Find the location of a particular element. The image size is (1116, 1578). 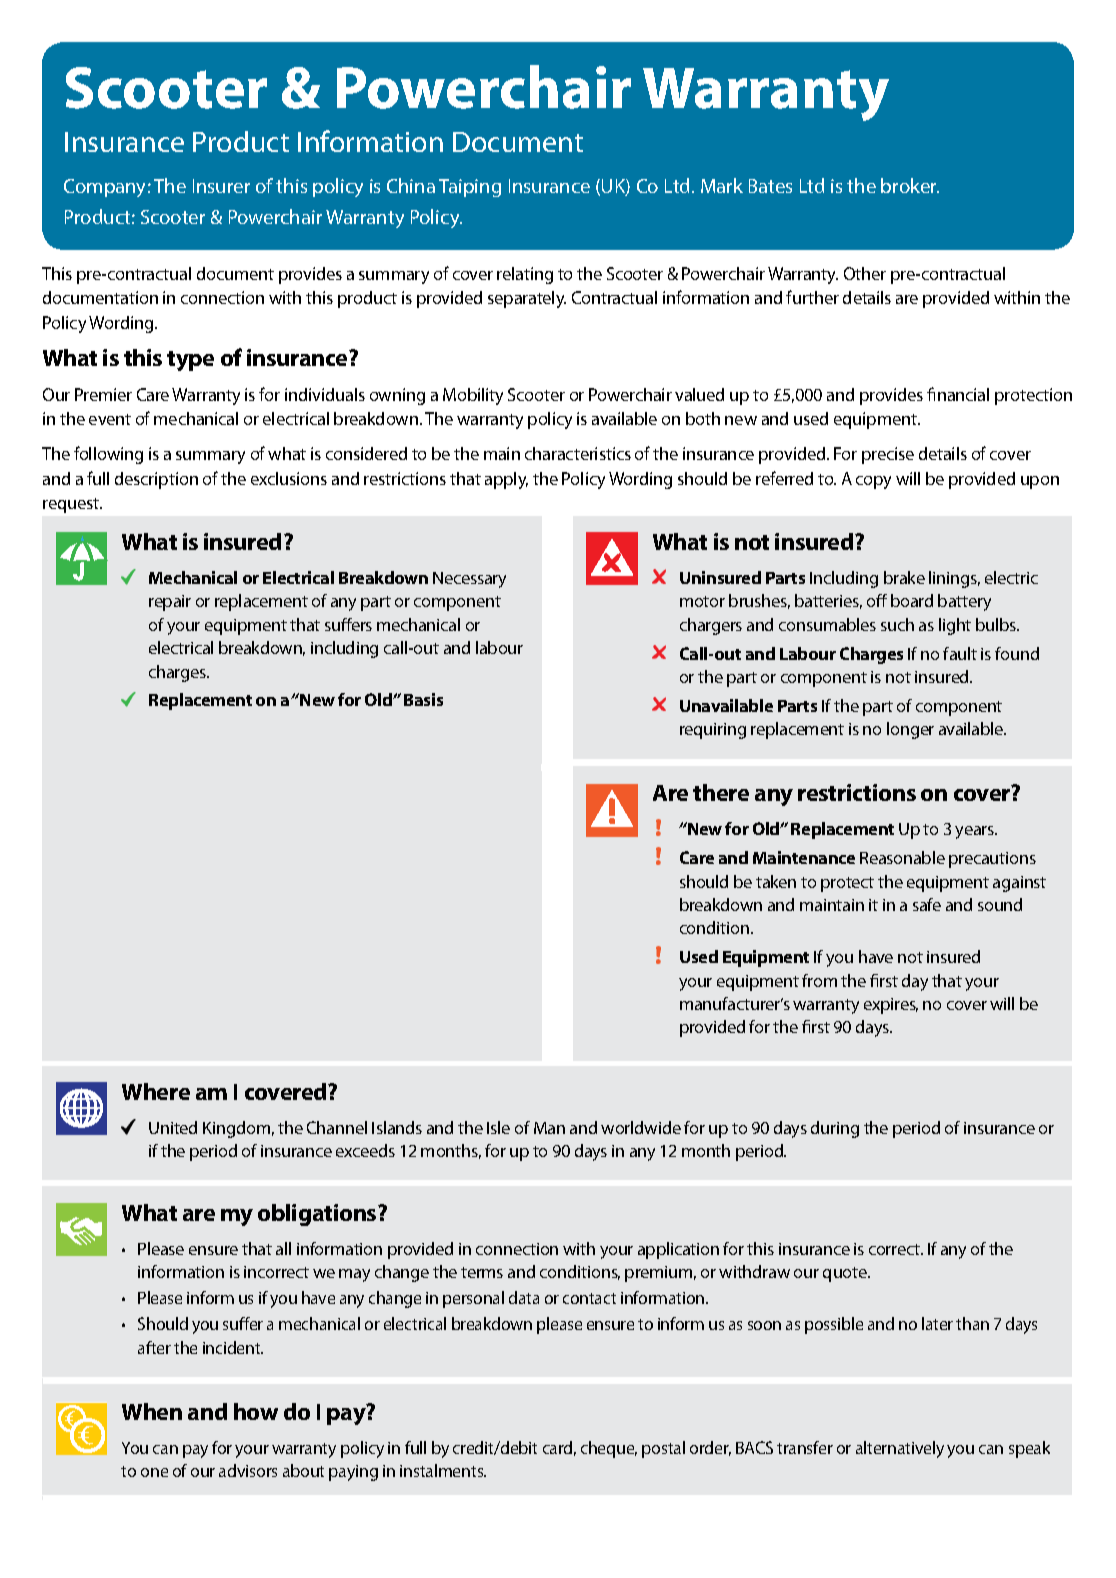

Where is located at coordinates (156, 1091).
